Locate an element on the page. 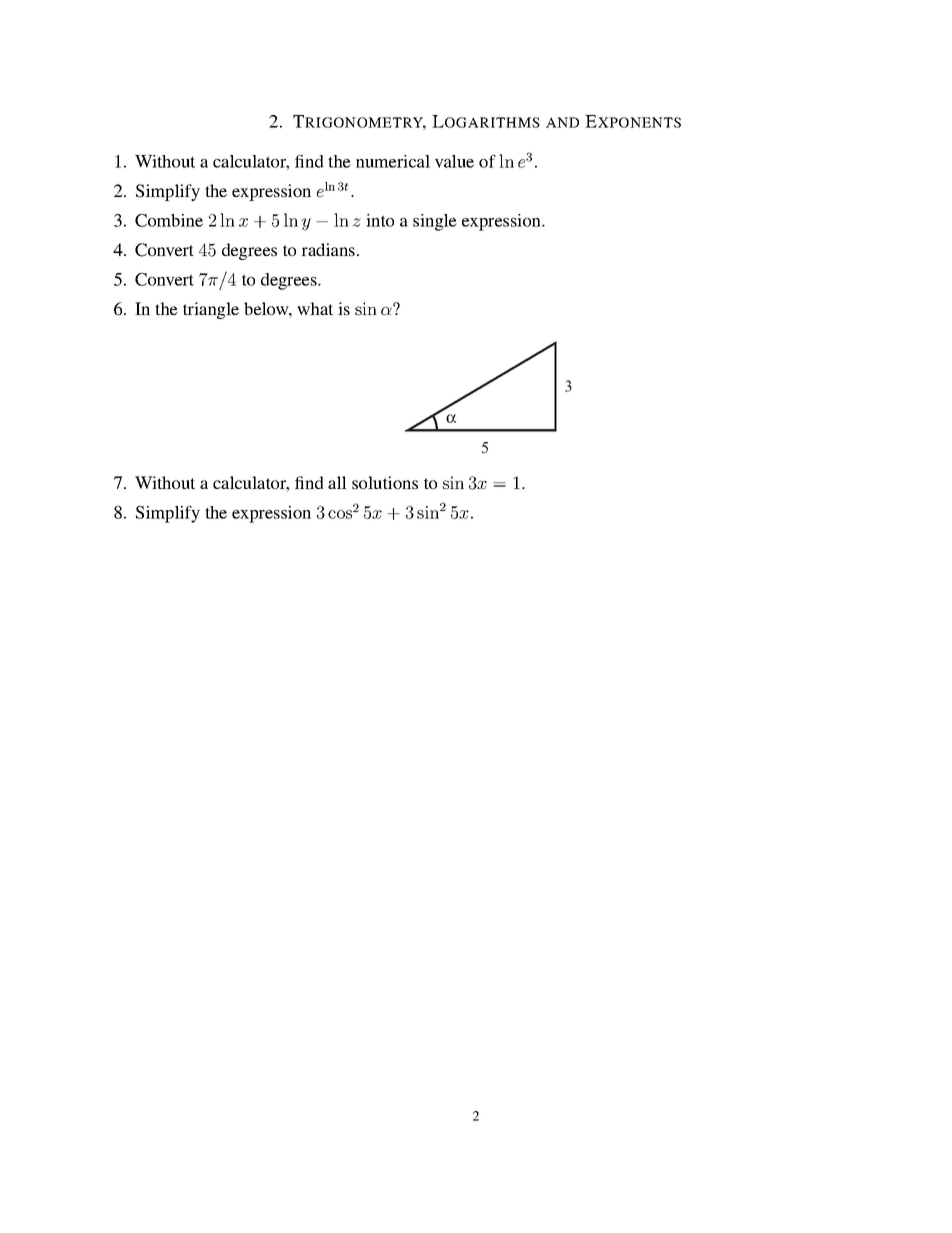 Image resolution: width=952 pixels, height=1233 pixels. value is located at coordinates (454, 161).
